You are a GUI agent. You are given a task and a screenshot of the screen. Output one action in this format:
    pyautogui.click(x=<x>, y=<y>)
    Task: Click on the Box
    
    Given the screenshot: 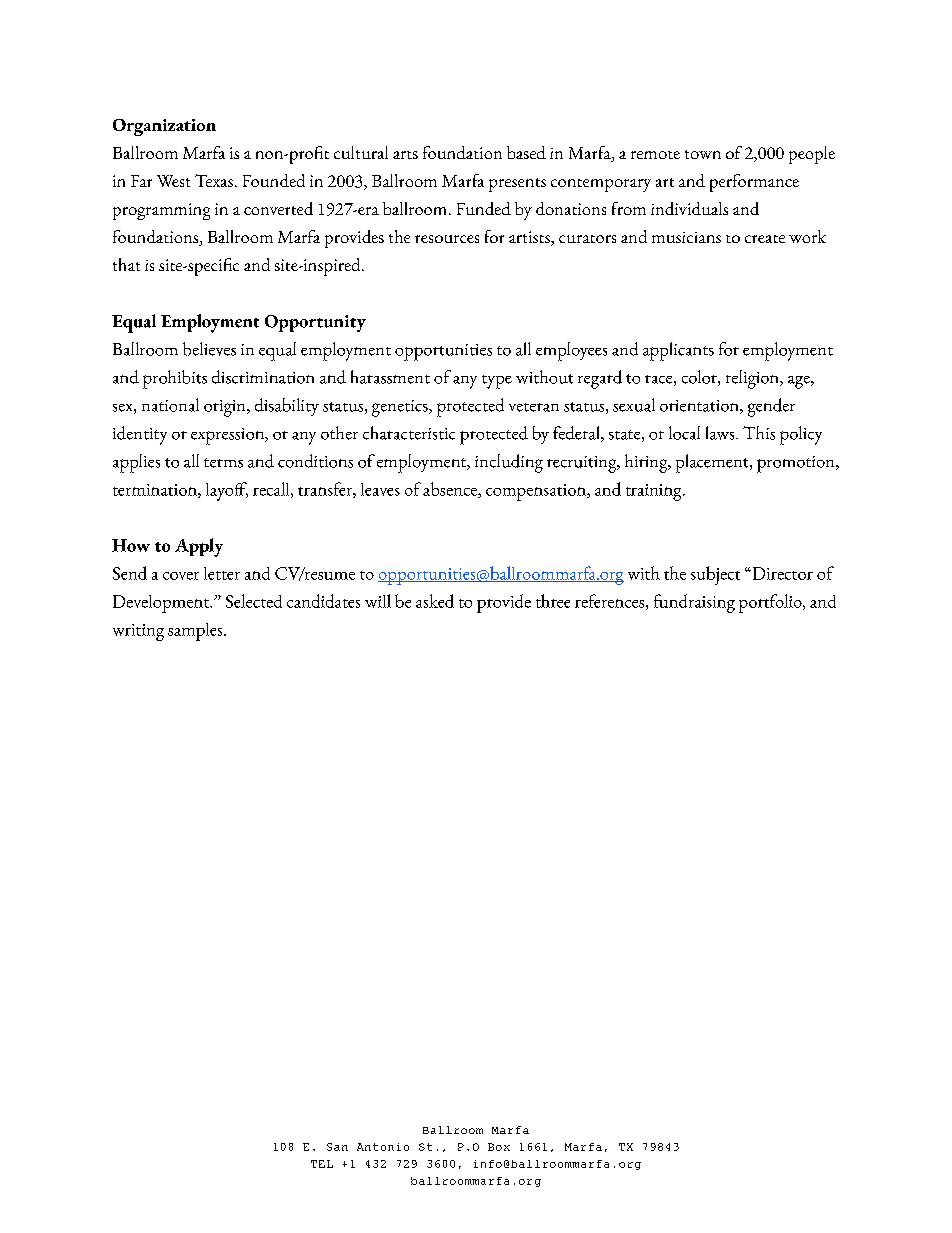 What is the action you would take?
    pyautogui.click(x=499, y=1147)
